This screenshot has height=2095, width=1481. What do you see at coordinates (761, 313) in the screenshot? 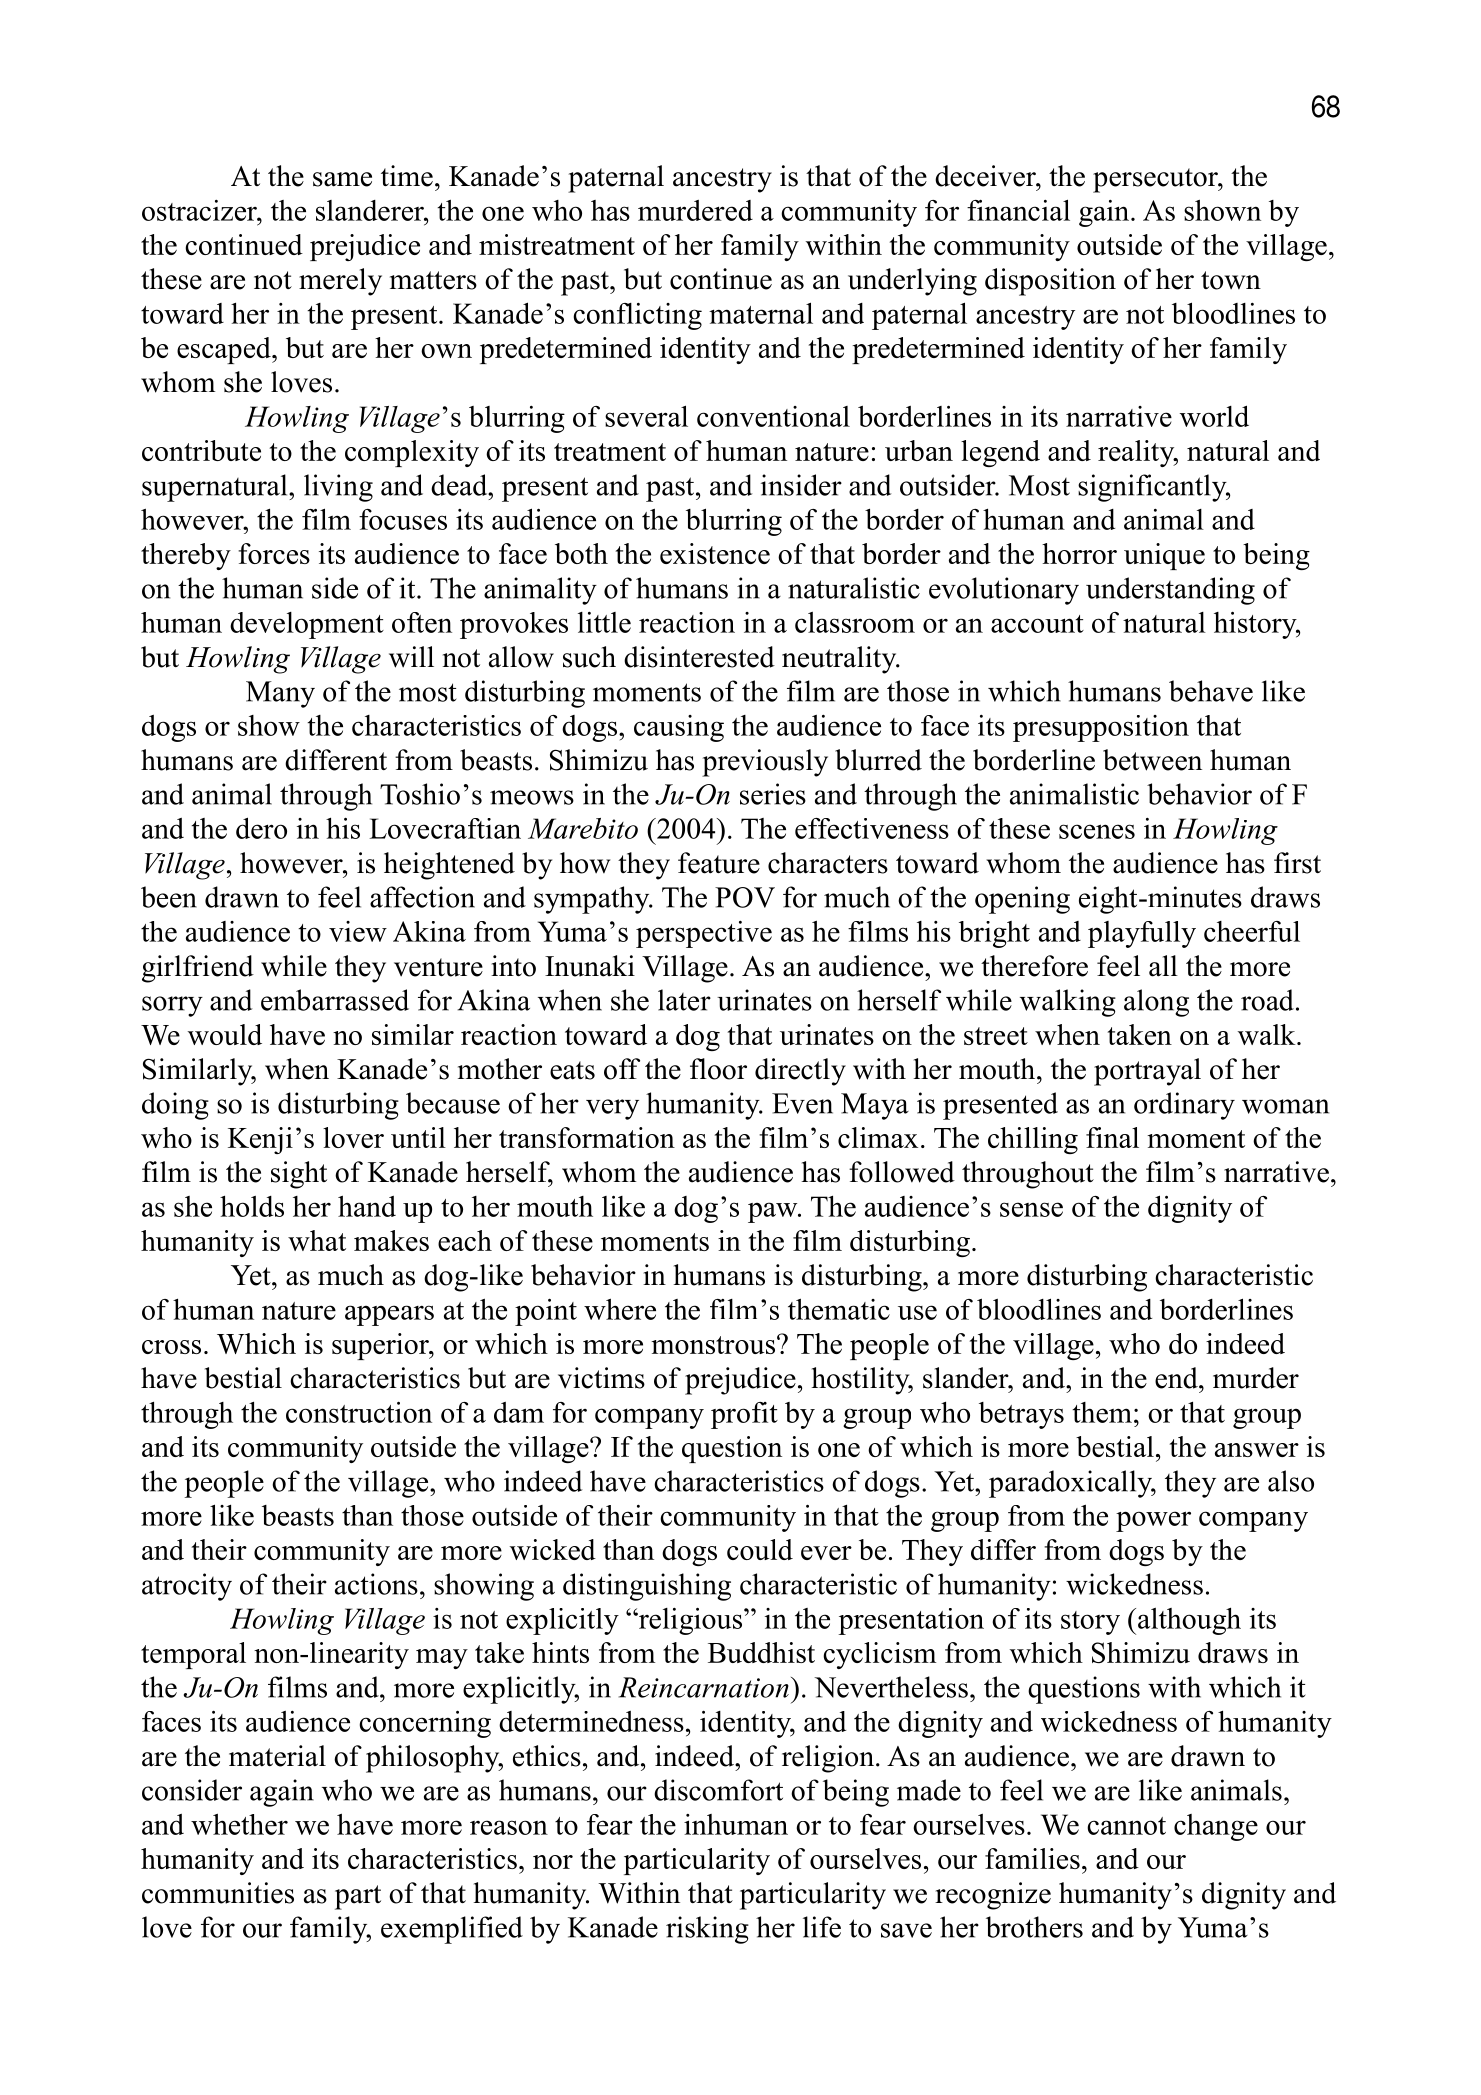
I see `maternal` at bounding box center [761, 313].
